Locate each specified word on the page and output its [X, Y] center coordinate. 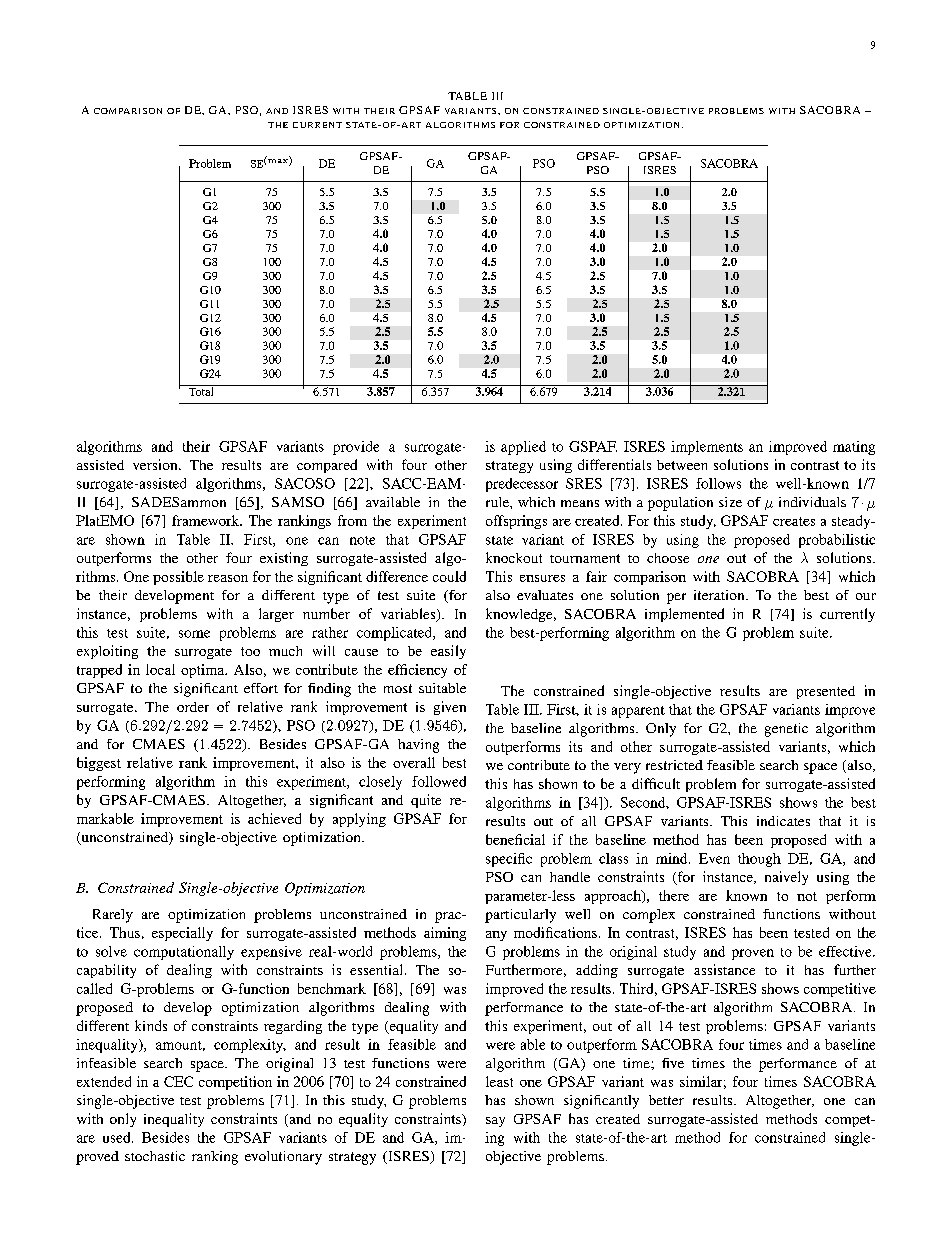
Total [201, 390]
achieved [274, 818]
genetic [786, 730]
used [118, 1137]
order [193, 707]
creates [794, 521]
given [450, 708]
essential [378, 969]
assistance [724, 969]
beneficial [515, 839]
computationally [184, 953]
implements [707, 448]
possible [178, 578]
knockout [514, 557]
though [759, 860]
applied [523, 448]
